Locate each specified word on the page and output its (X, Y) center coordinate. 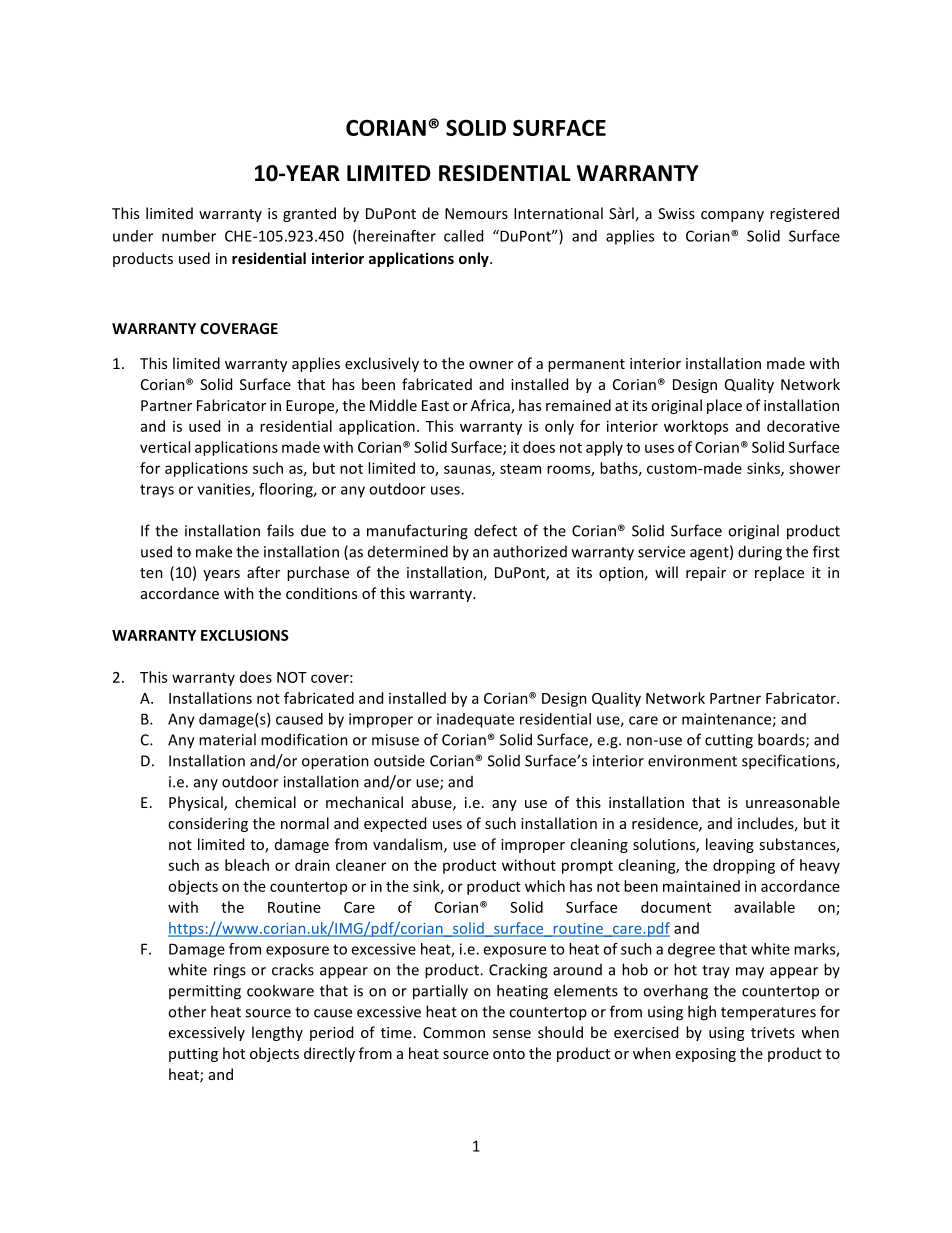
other (187, 1011)
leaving (730, 845)
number (189, 236)
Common (454, 1032)
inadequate (475, 720)
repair (706, 574)
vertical (165, 447)
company (732, 216)
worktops (696, 427)
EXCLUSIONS (245, 635)
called (463, 236)
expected (395, 824)
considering (208, 824)
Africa (491, 406)
